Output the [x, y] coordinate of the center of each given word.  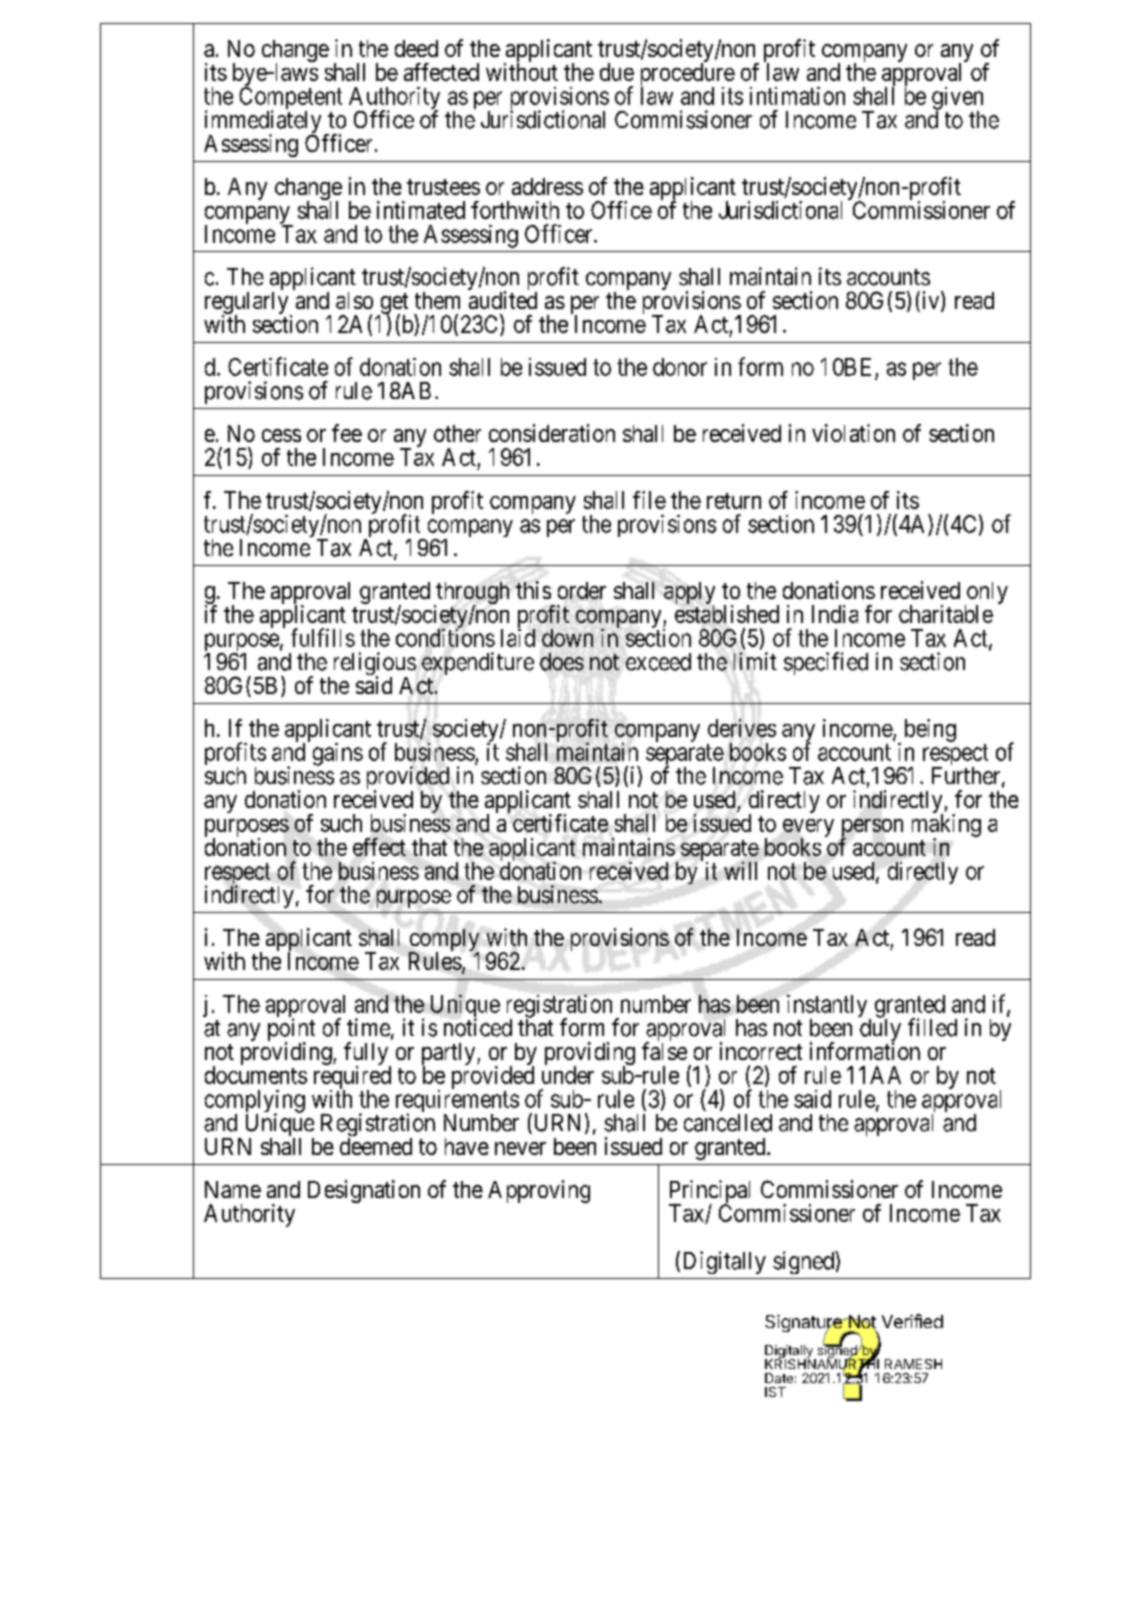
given [957, 99]
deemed [376, 1146]
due [617, 72]
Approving [539, 1191]
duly [880, 1031]
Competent [290, 99]
